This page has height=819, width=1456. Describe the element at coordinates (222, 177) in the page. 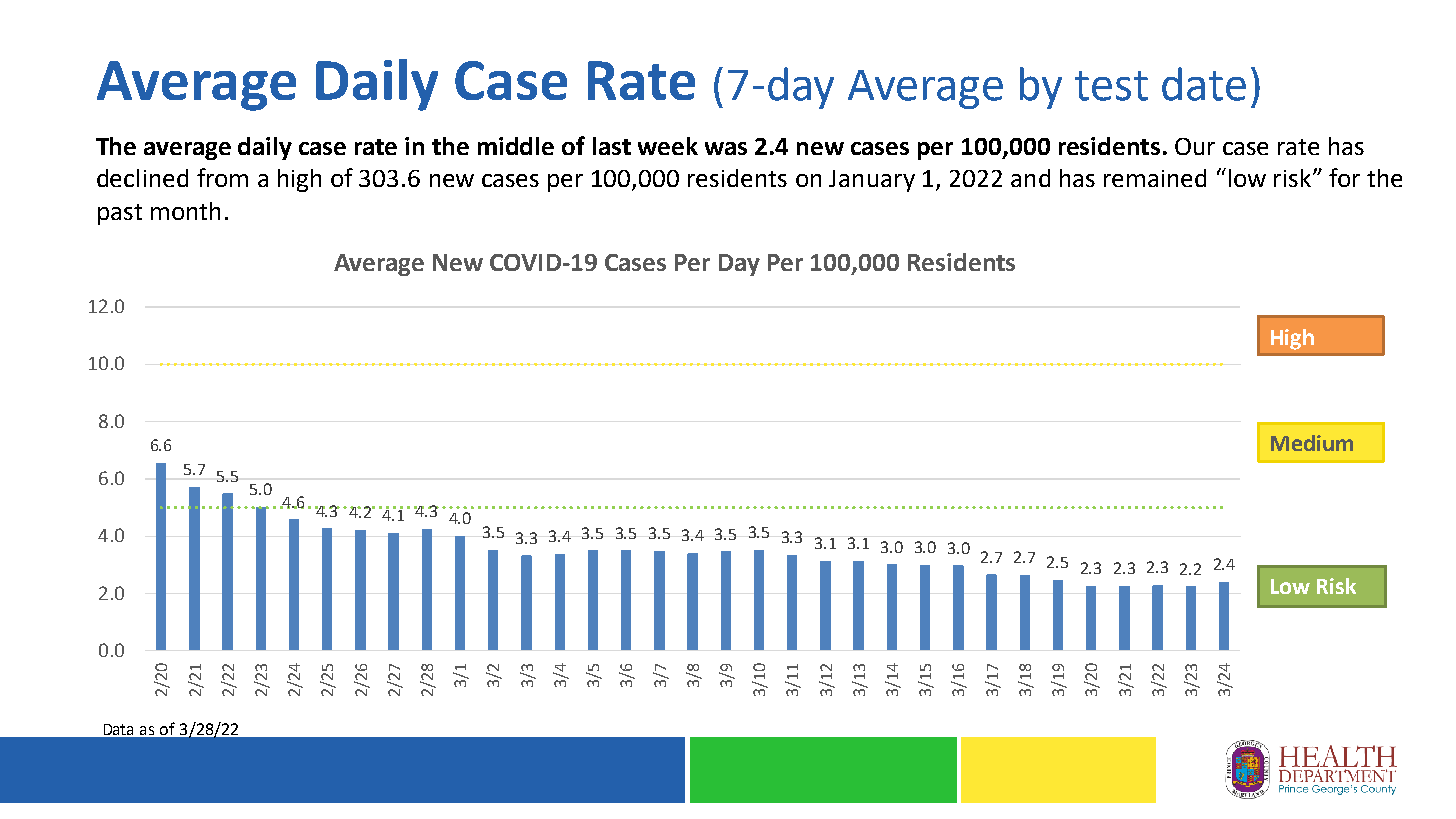

I see `from` at that location.
